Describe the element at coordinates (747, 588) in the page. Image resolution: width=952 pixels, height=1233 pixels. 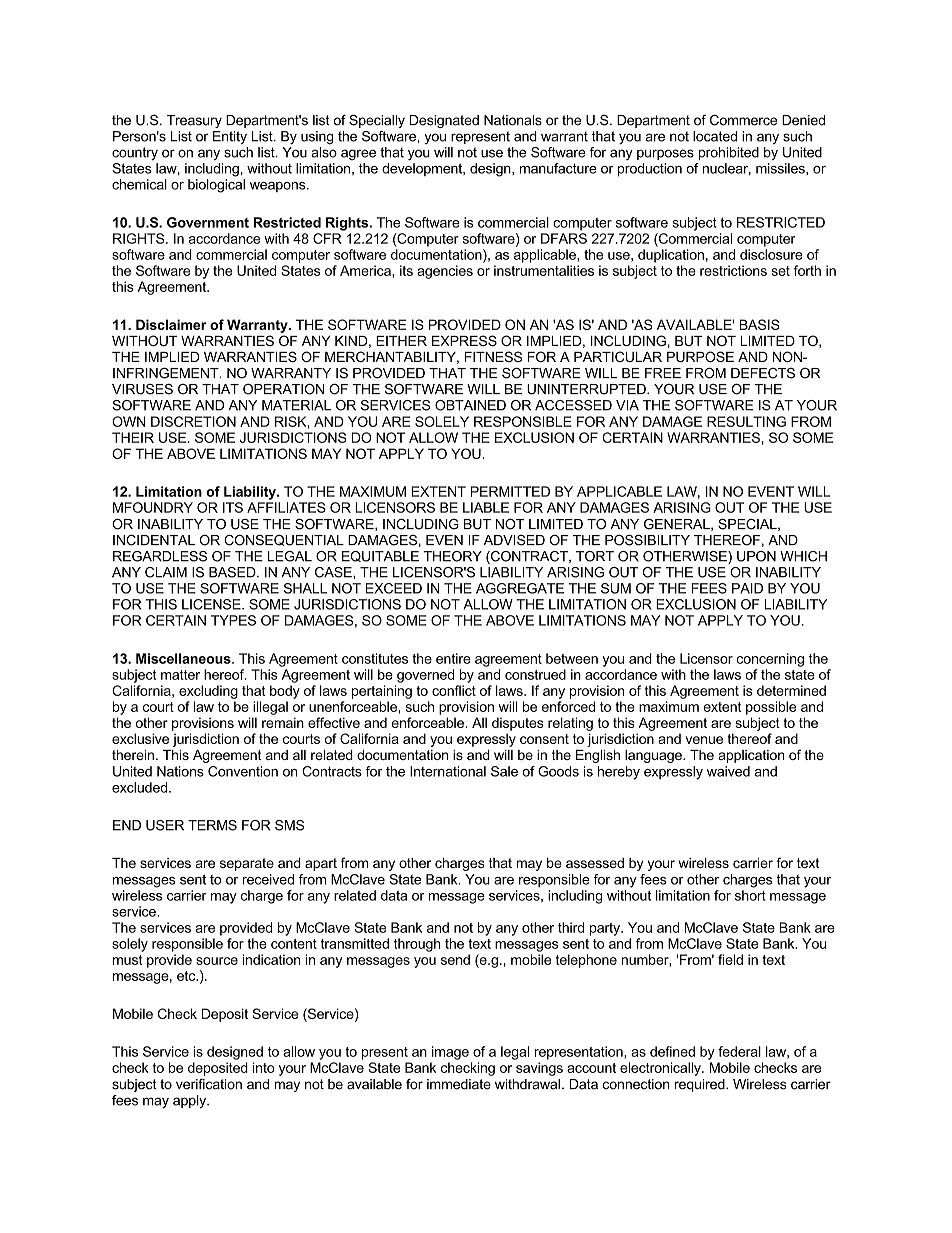
I see `PAID` at that location.
